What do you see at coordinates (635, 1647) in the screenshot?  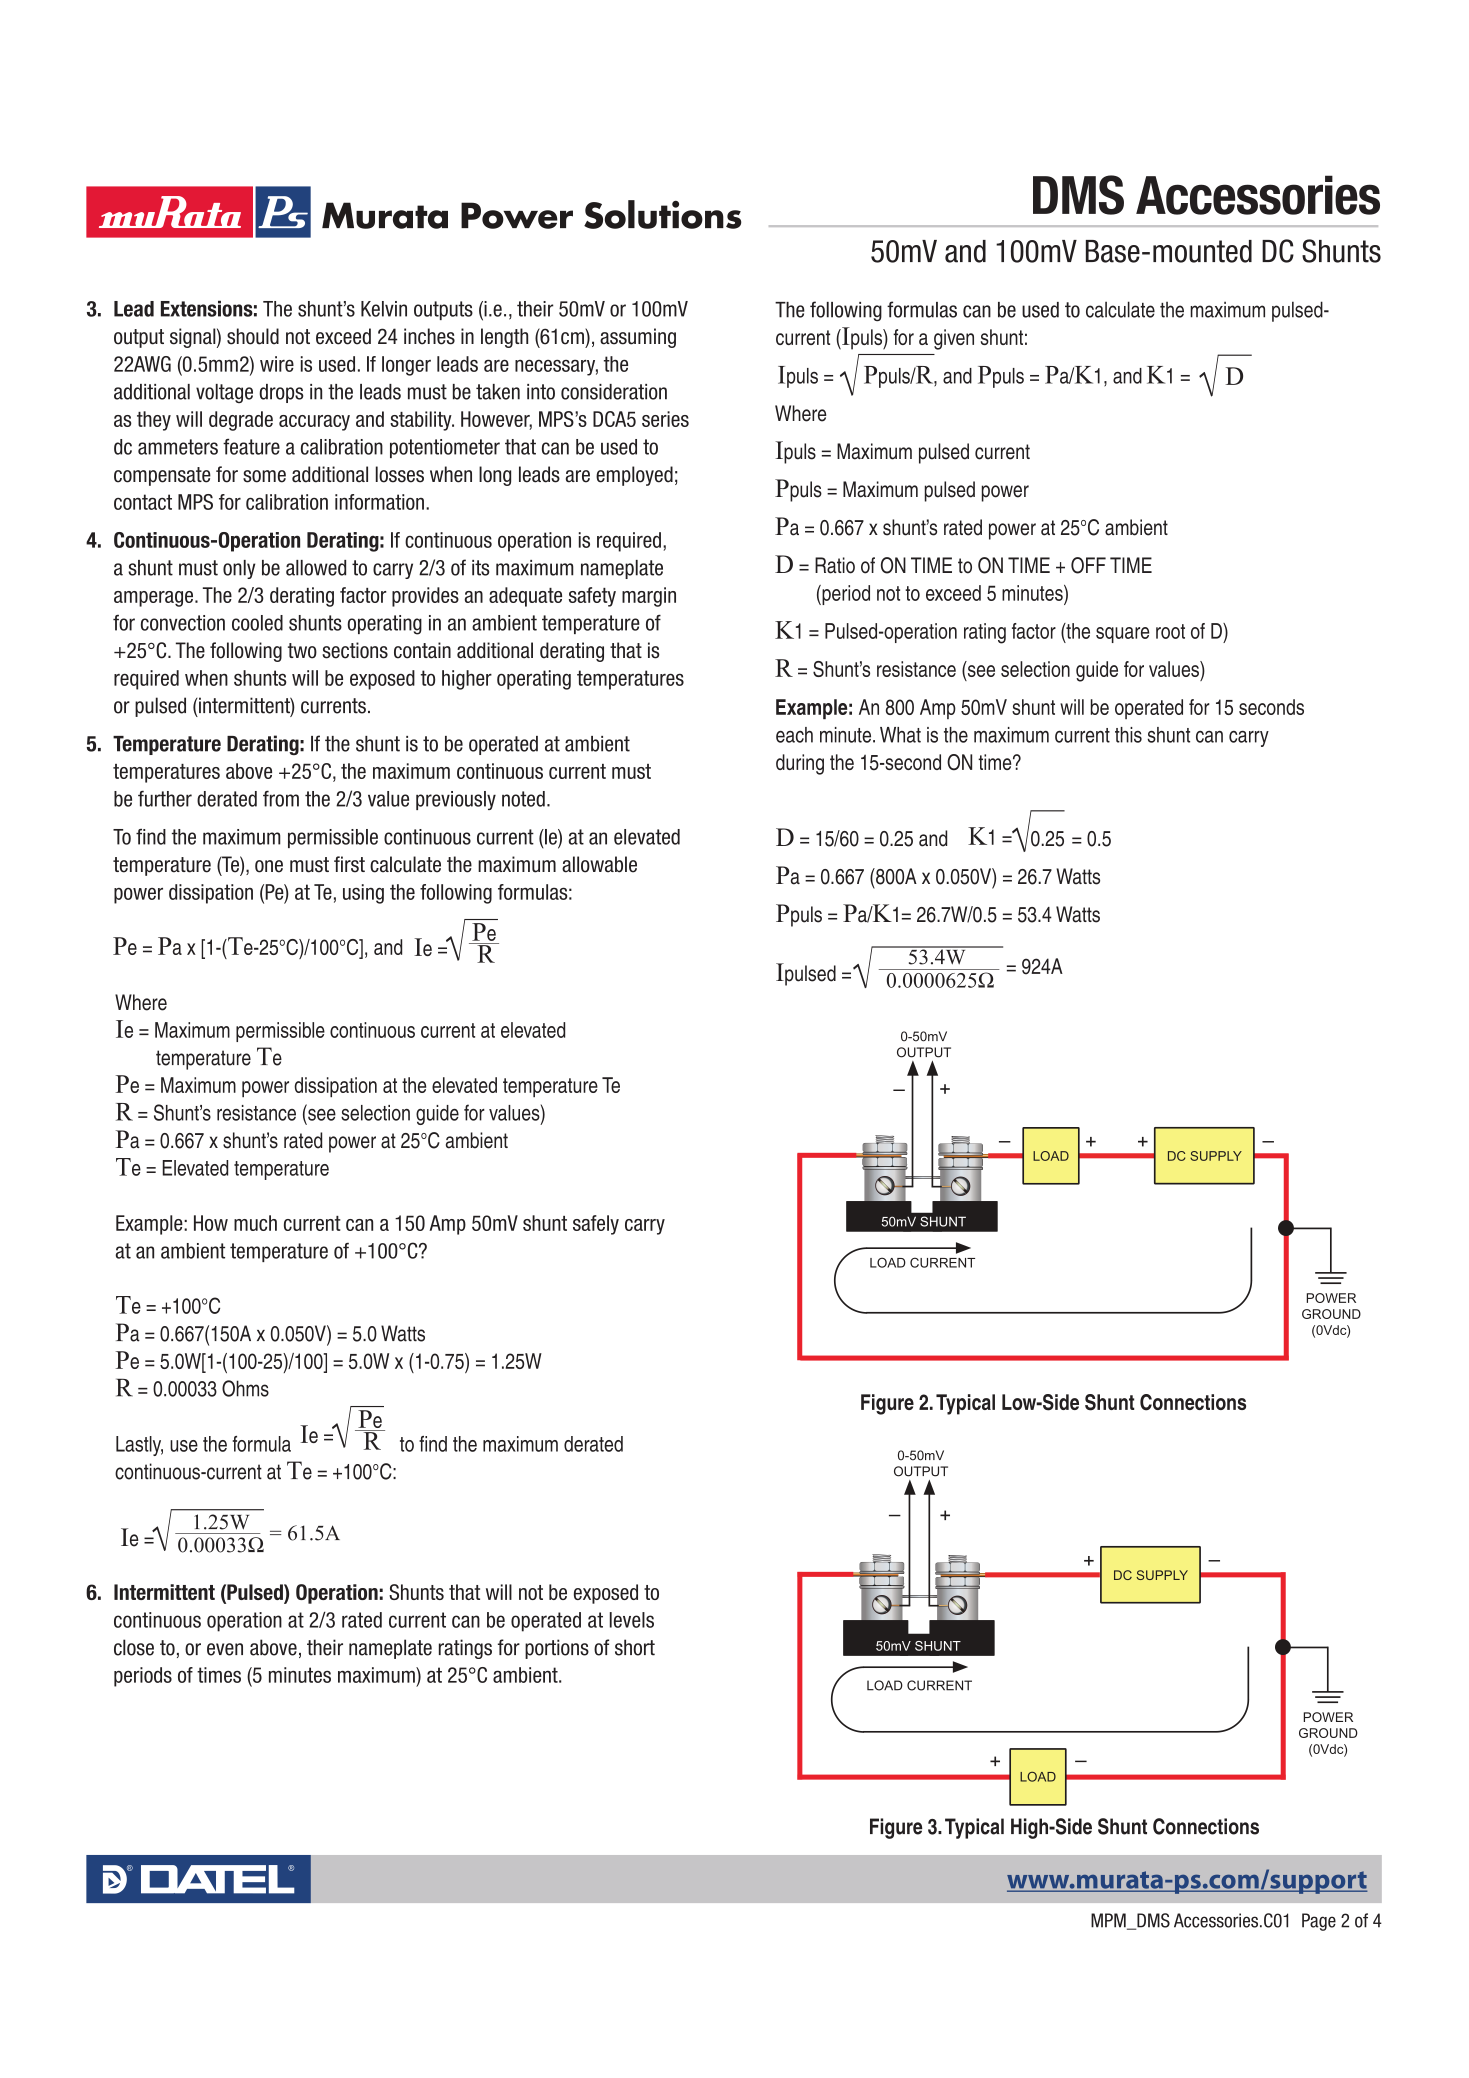 I see `short` at bounding box center [635, 1647].
